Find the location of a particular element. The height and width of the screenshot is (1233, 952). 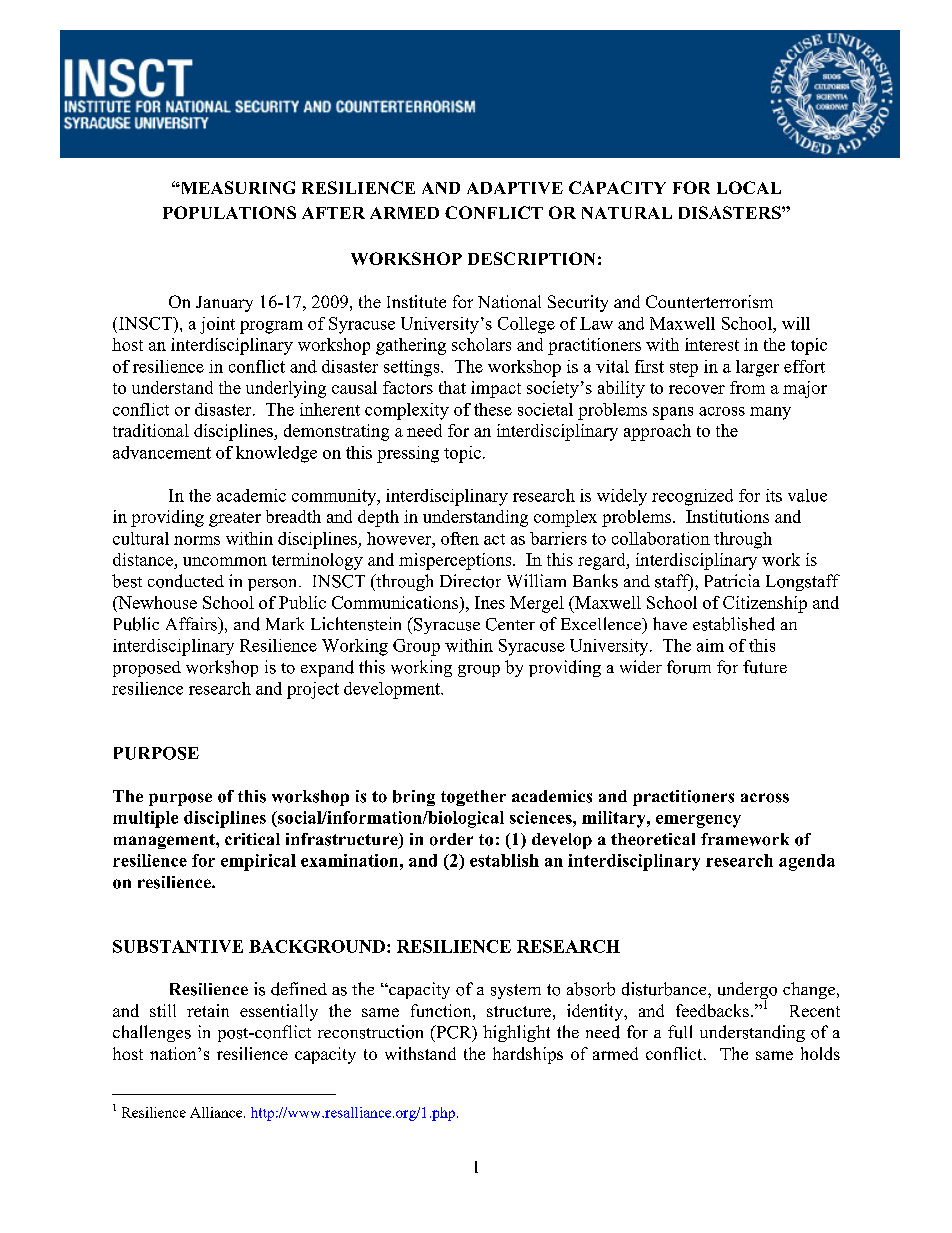

critical is located at coordinates (252, 839).
